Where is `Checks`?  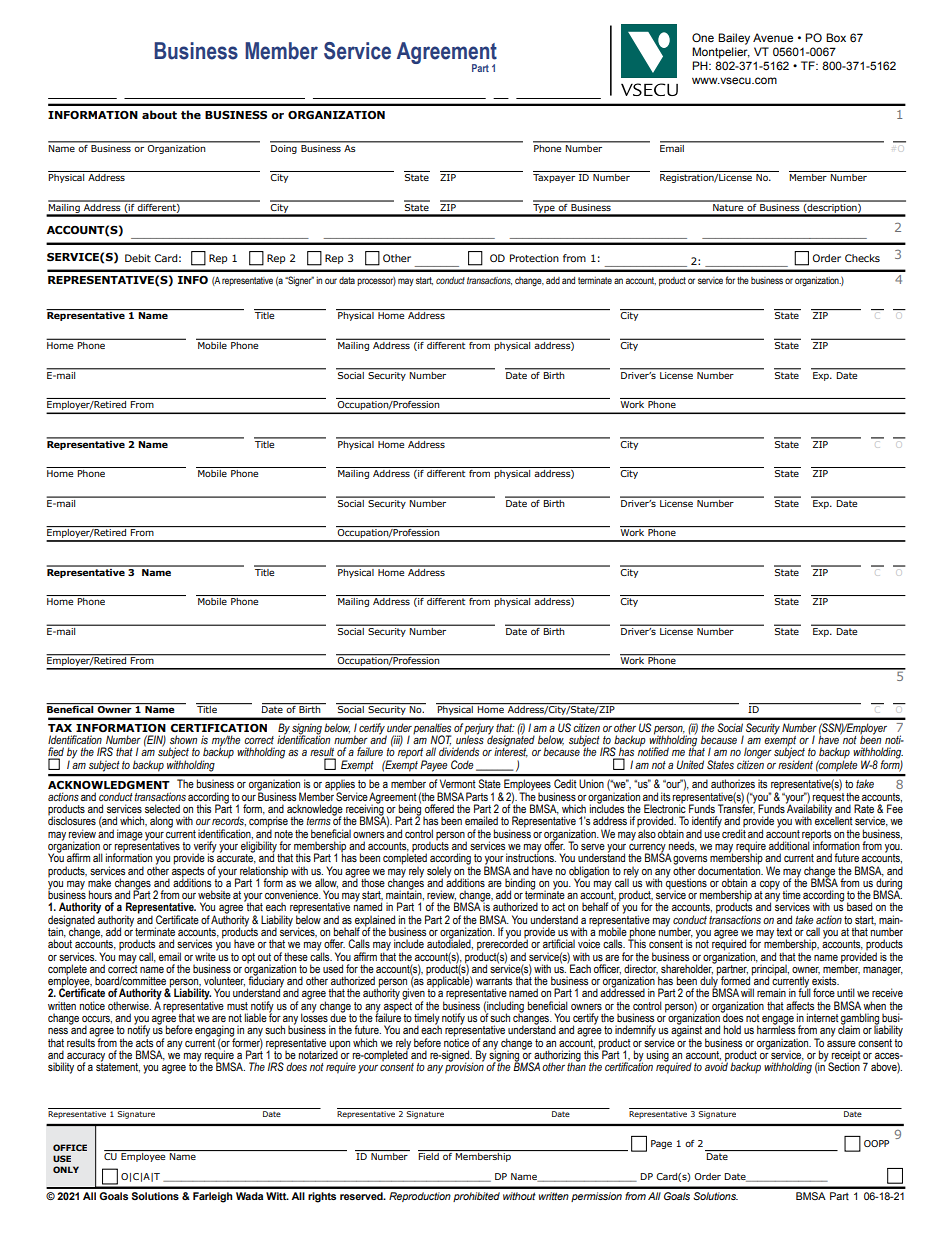 Checks is located at coordinates (862, 258).
